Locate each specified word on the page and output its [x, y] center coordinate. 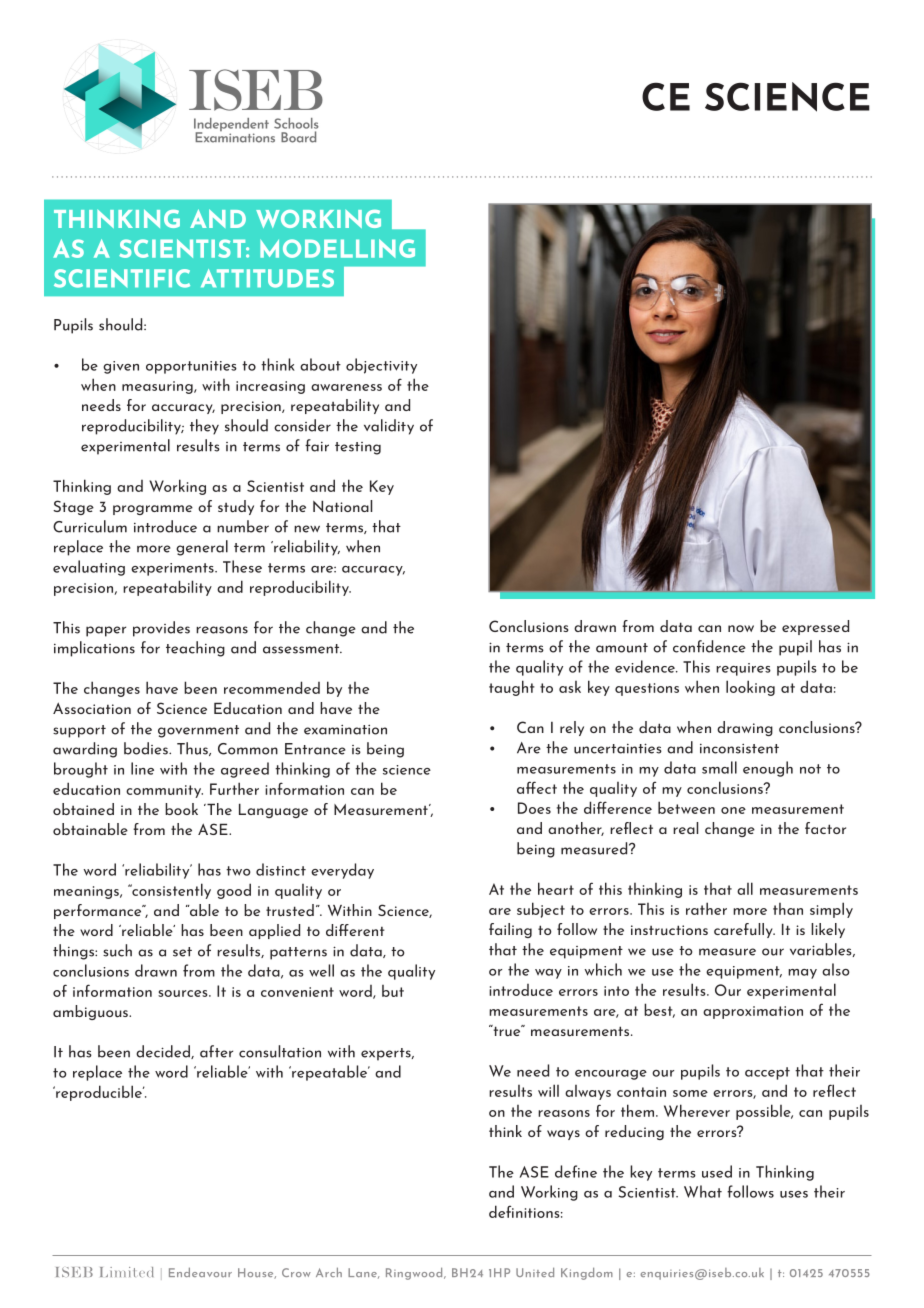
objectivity [381, 366]
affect [537, 787]
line [142, 768]
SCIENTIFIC [122, 278]
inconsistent [739, 749]
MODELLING [337, 248]
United [535, 1272]
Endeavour [200, 1272]
